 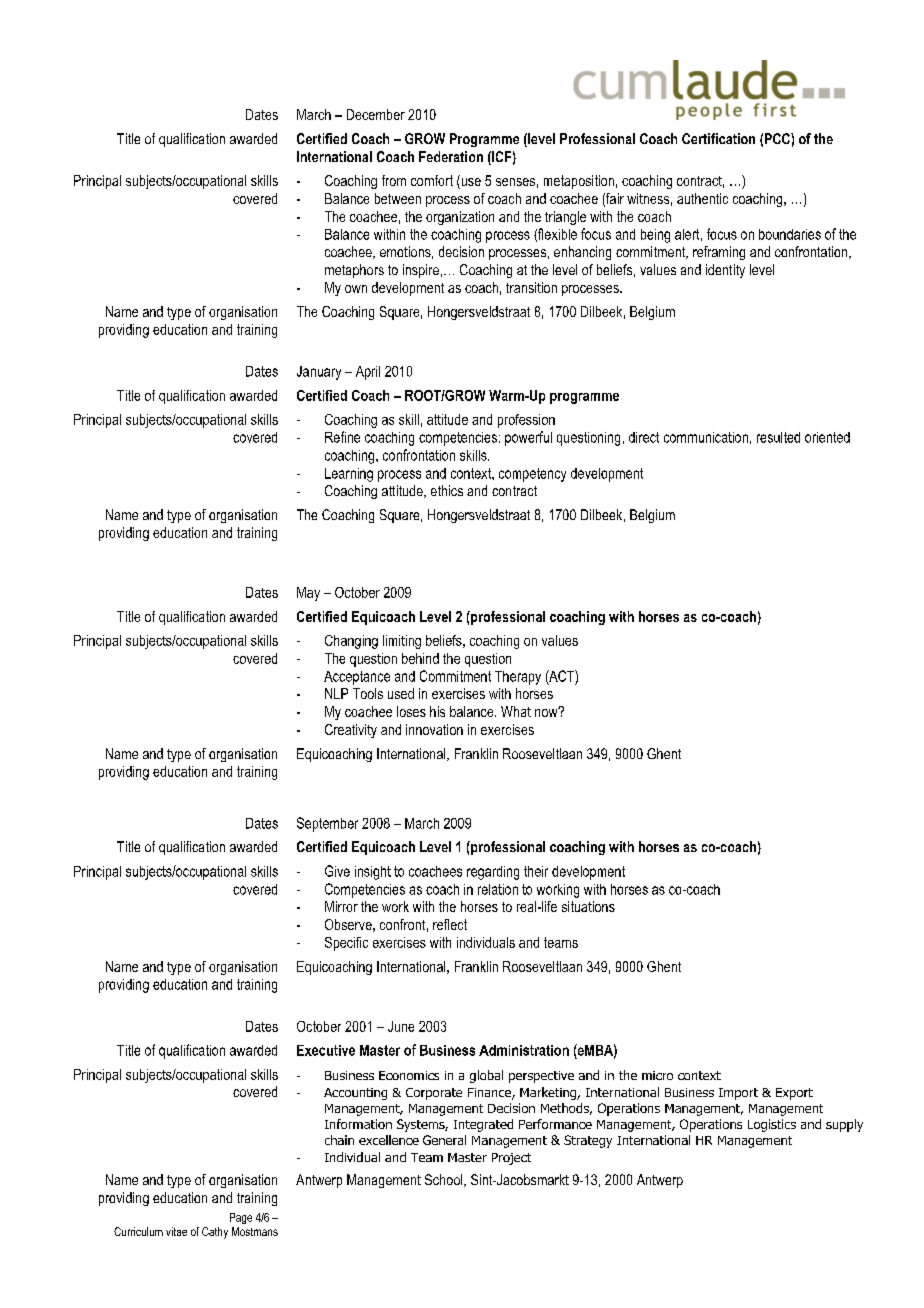 What do you see at coordinates (772, 1125) in the image?
I see `Logistics` at bounding box center [772, 1125].
